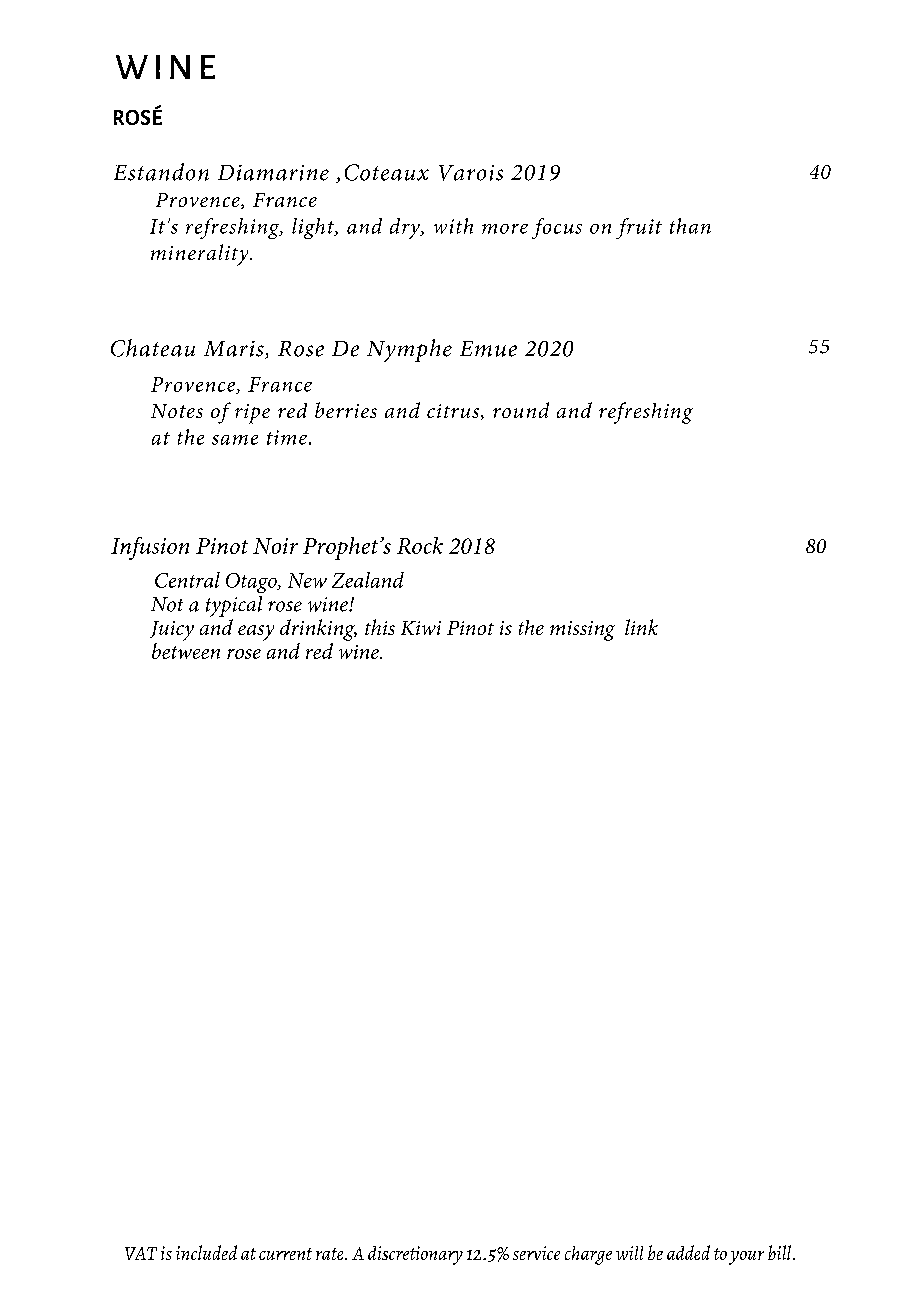 The image size is (924, 1311). I want to click on than, so click(690, 226).
